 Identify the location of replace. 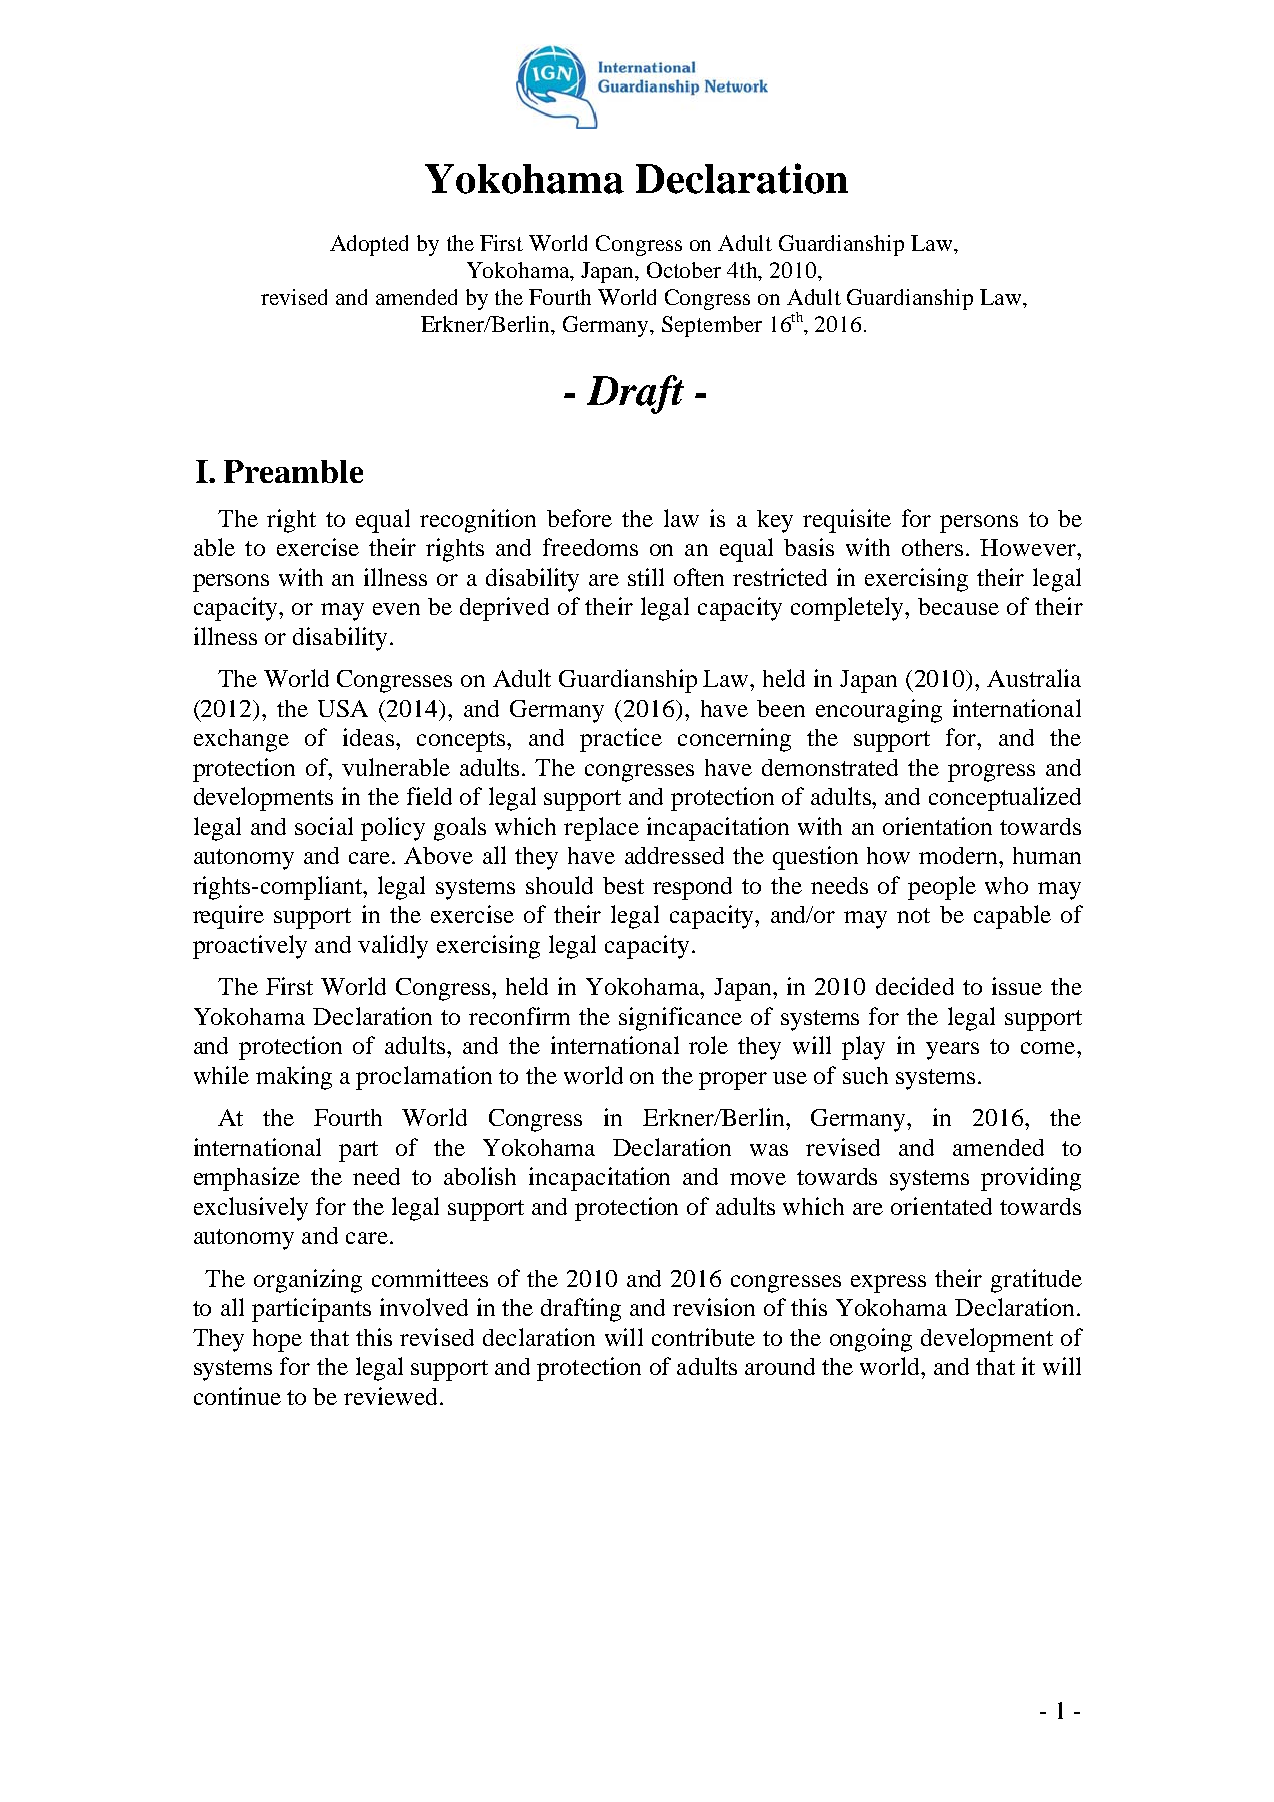
(601, 829).
